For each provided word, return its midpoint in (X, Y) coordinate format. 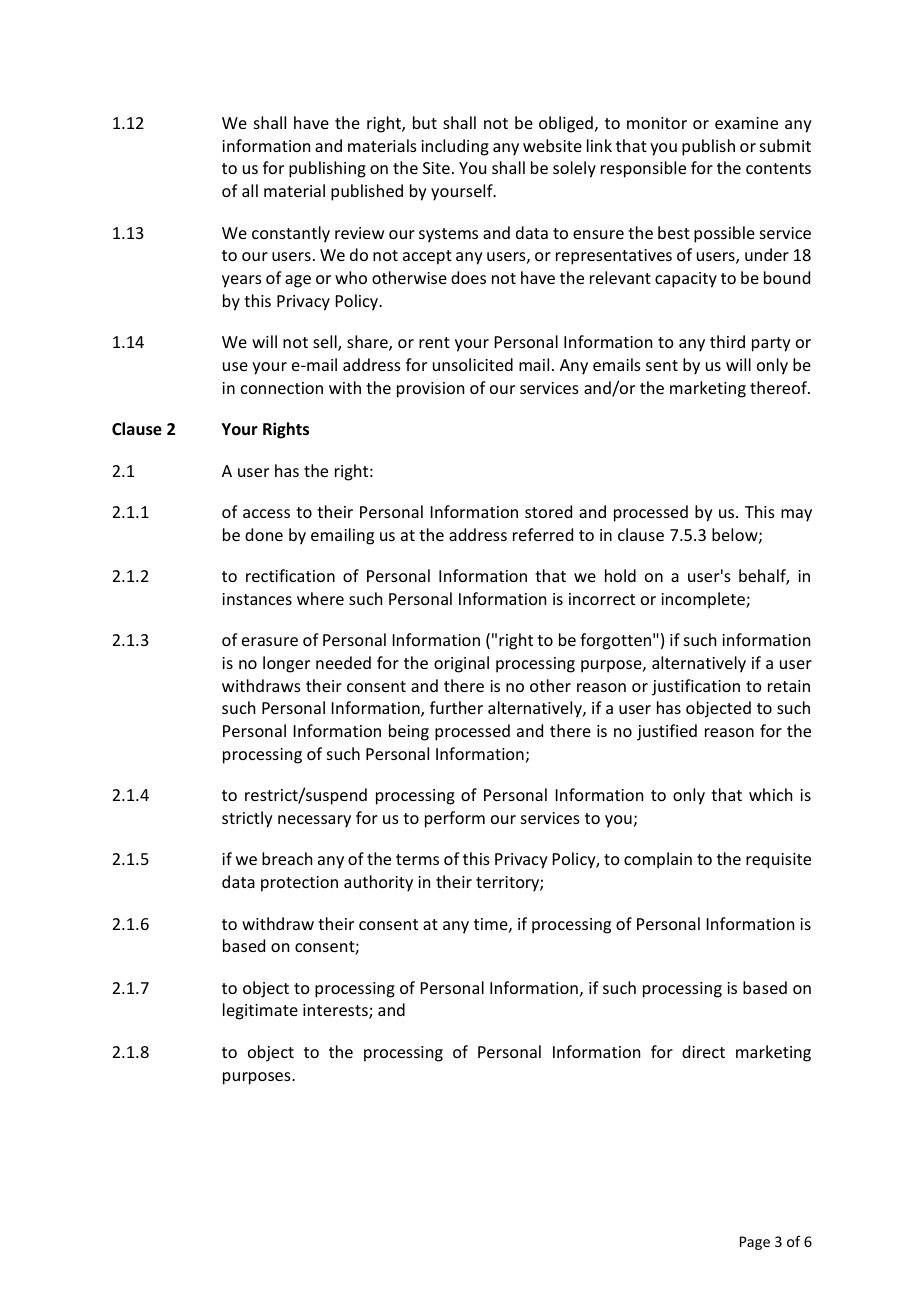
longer (286, 664)
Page (755, 1243)
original (461, 664)
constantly (291, 234)
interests (336, 1011)
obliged (566, 124)
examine (746, 123)
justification (696, 687)
